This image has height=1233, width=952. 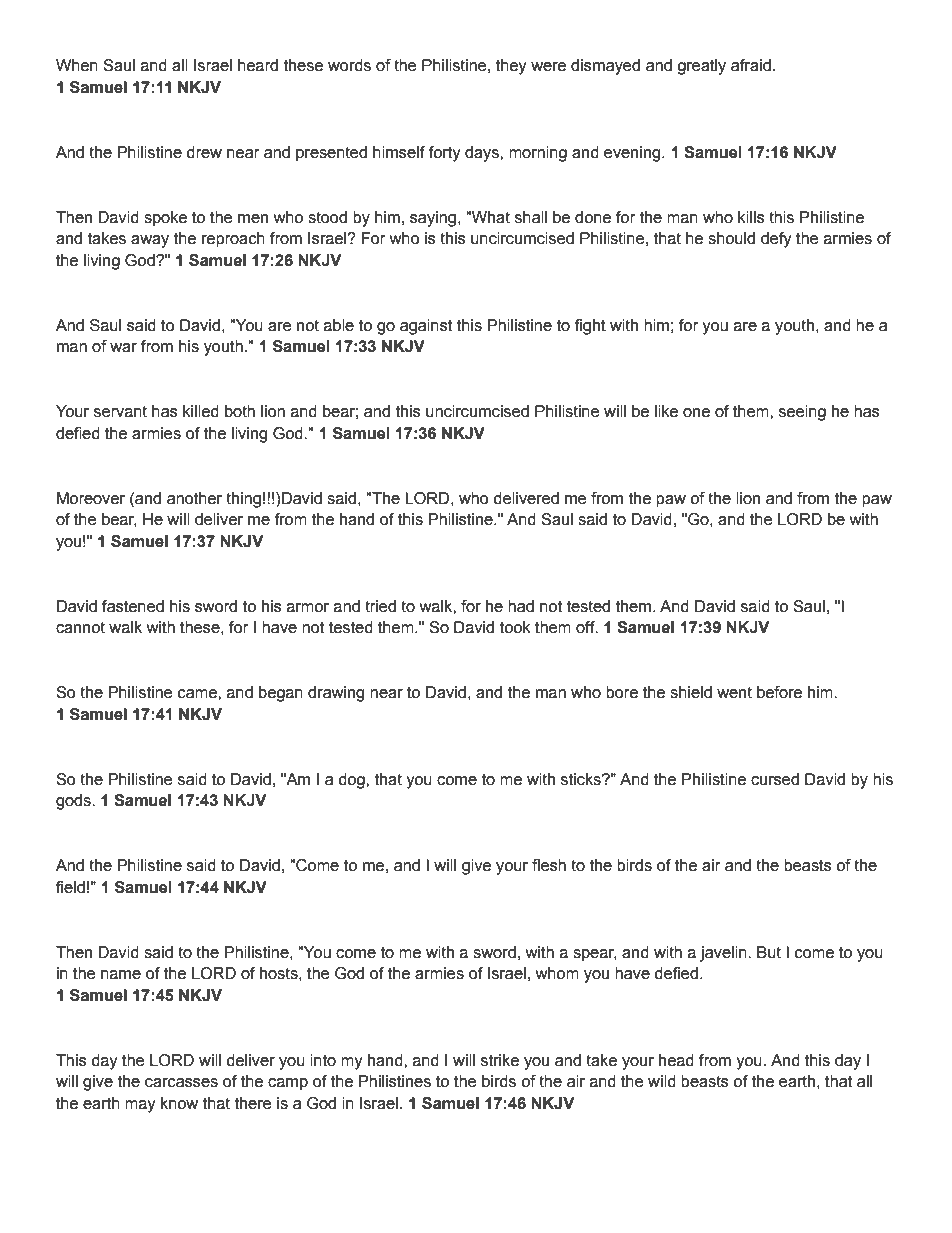 I want to click on servant, so click(x=120, y=411).
